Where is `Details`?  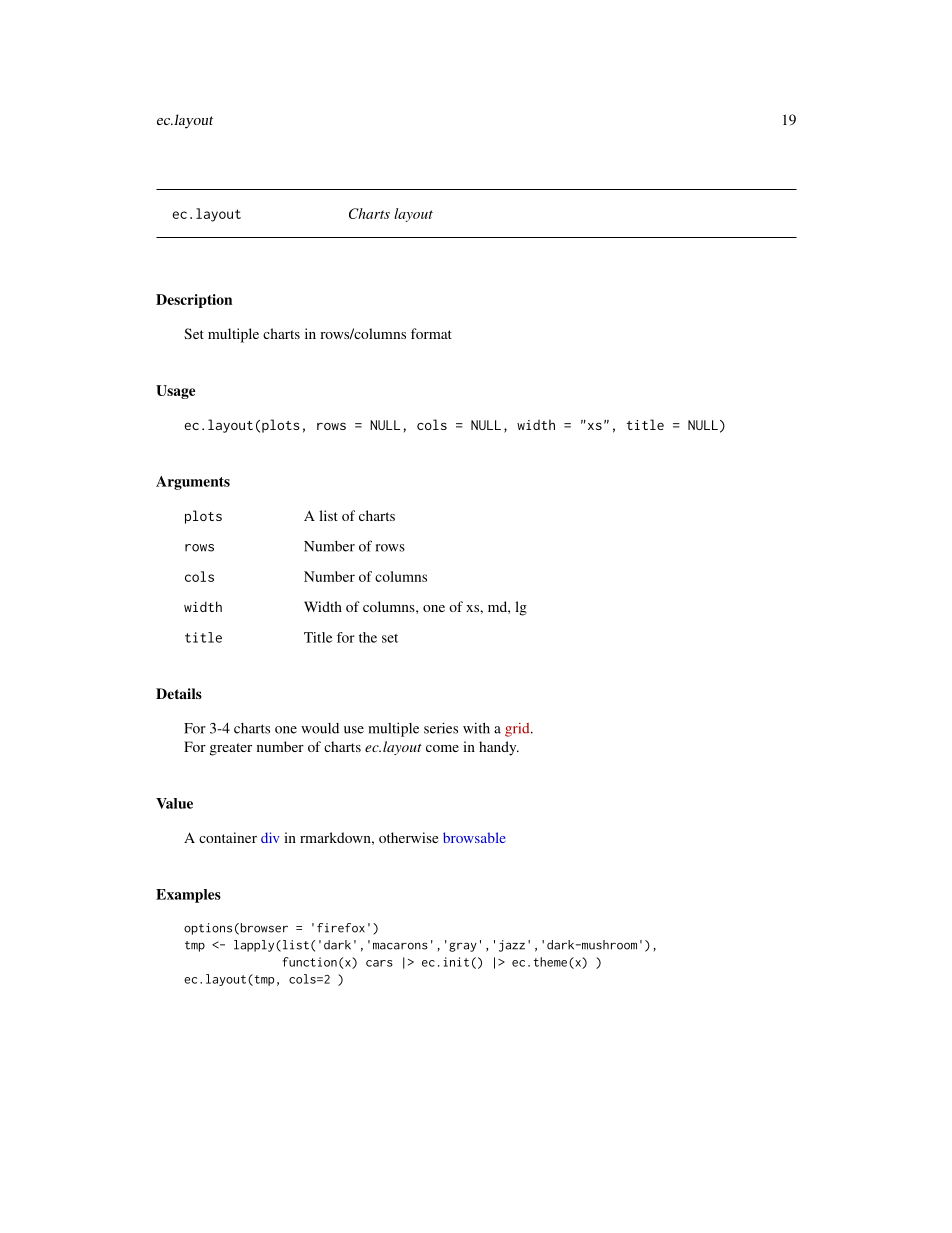 Details is located at coordinates (179, 693).
